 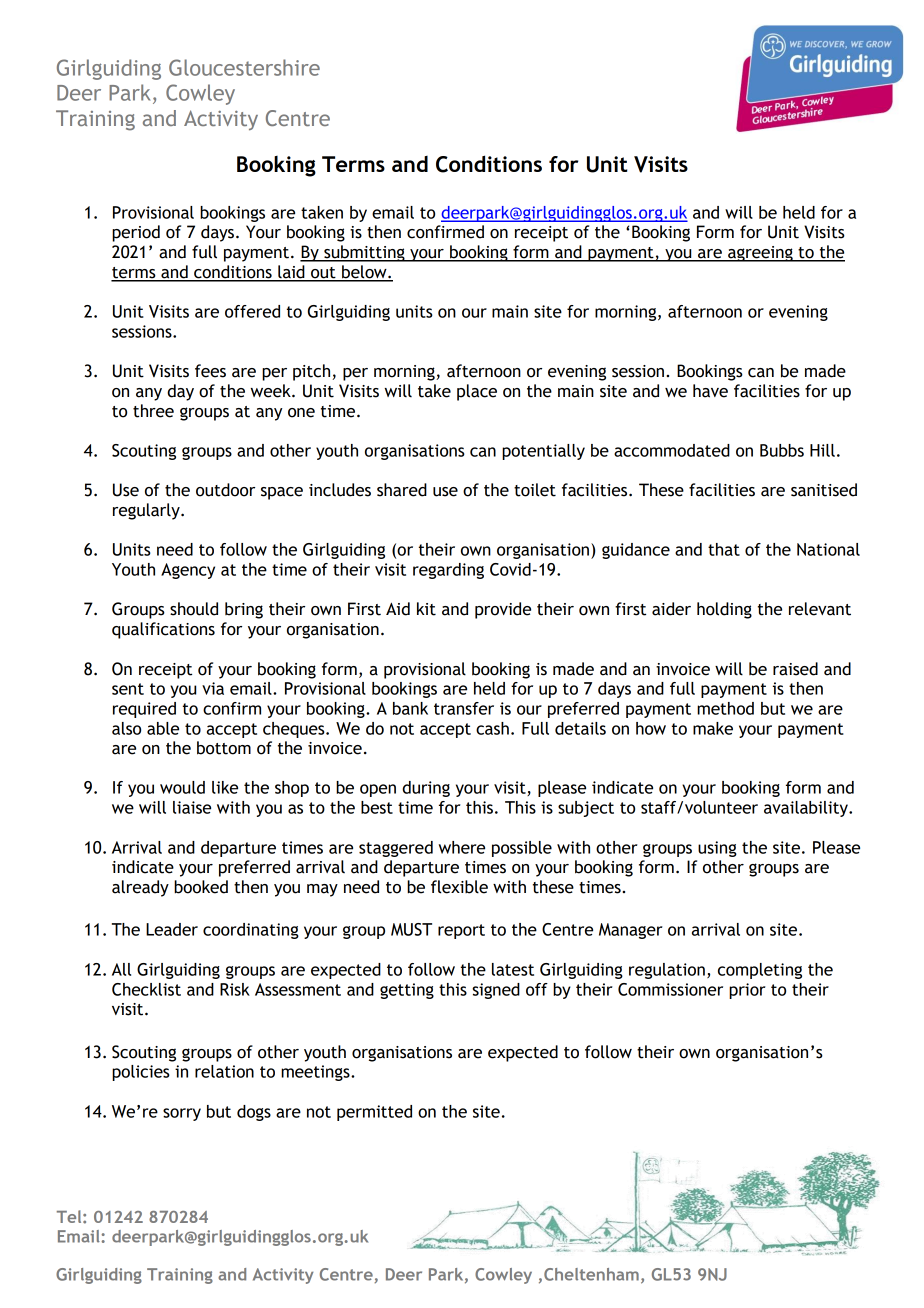 What do you see at coordinates (464, 708) in the page?
I see `transfer` at bounding box center [464, 708].
